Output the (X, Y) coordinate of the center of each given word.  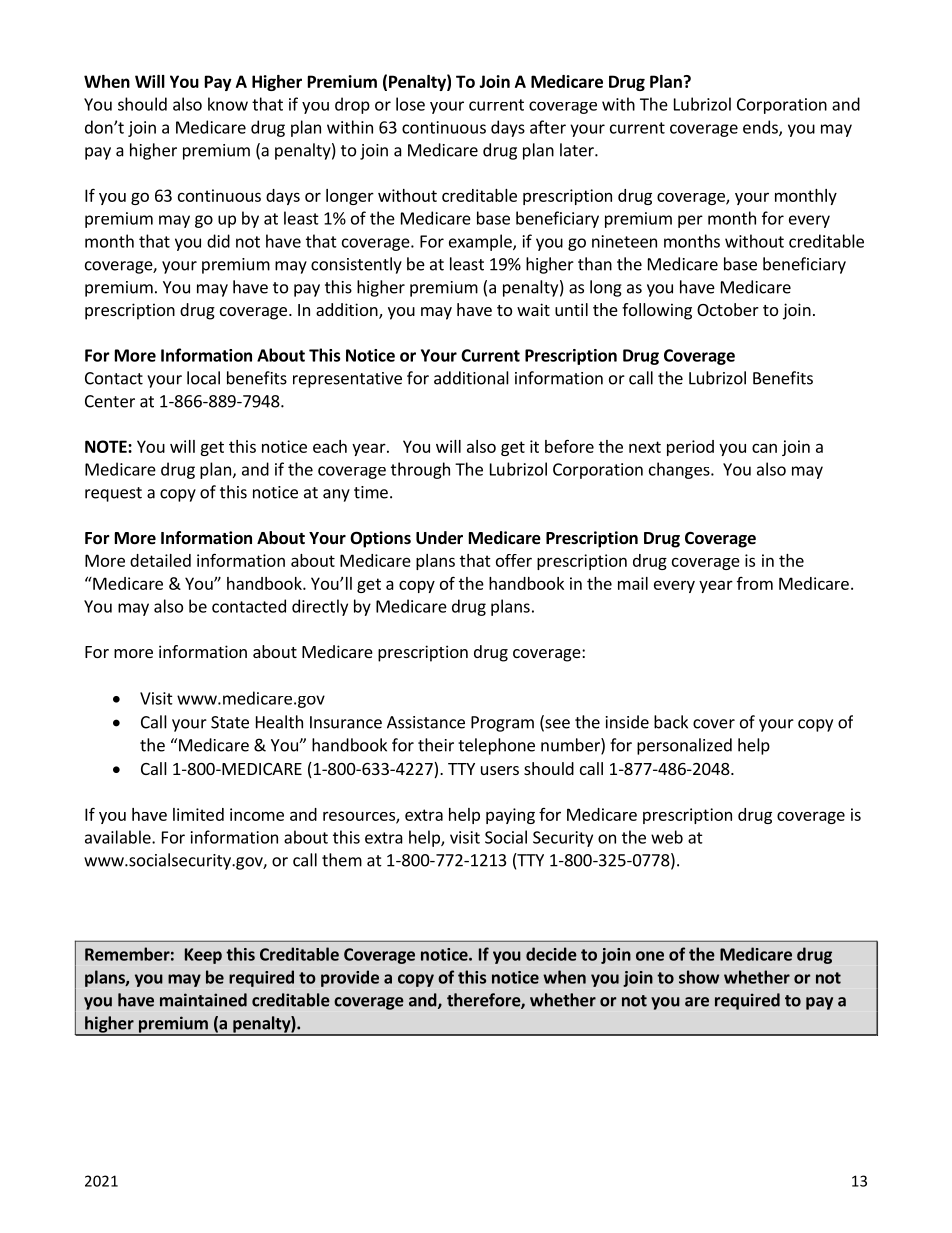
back (671, 722)
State (230, 722)
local (203, 378)
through (420, 470)
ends (761, 128)
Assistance (426, 722)
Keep (203, 956)
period (690, 448)
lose (410, 104)
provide (350, 978)
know (228, 104)
